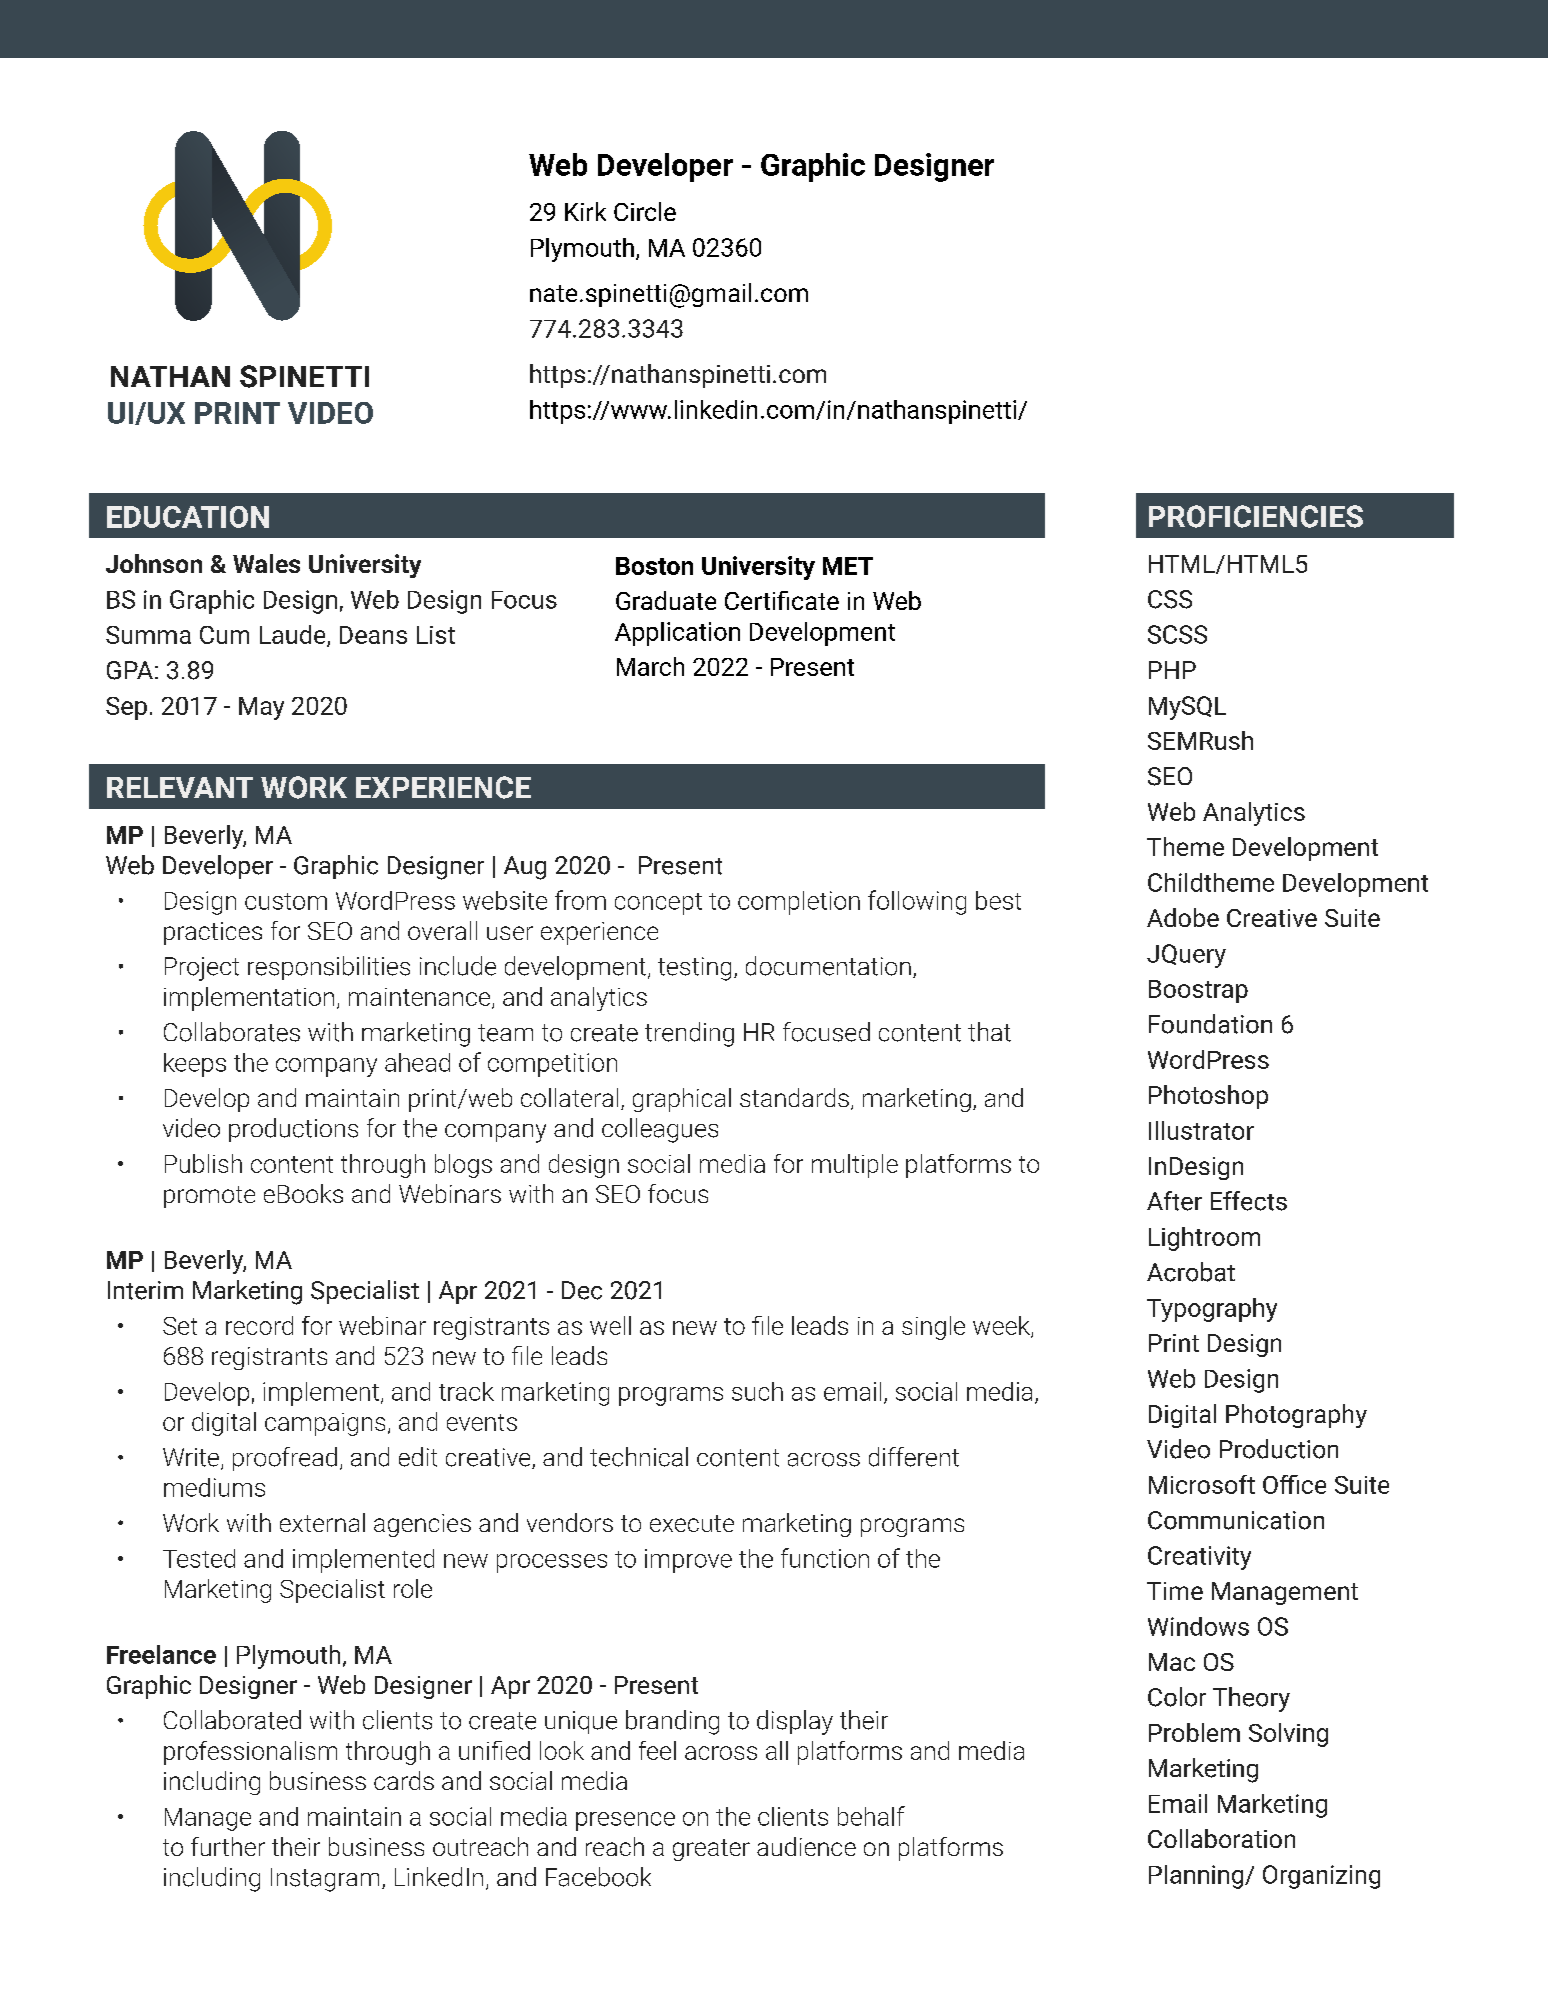  What do you see at coordinates (1172, 670) in the screenshot?
I see `PHP` at bounding box center [1172, 670].
